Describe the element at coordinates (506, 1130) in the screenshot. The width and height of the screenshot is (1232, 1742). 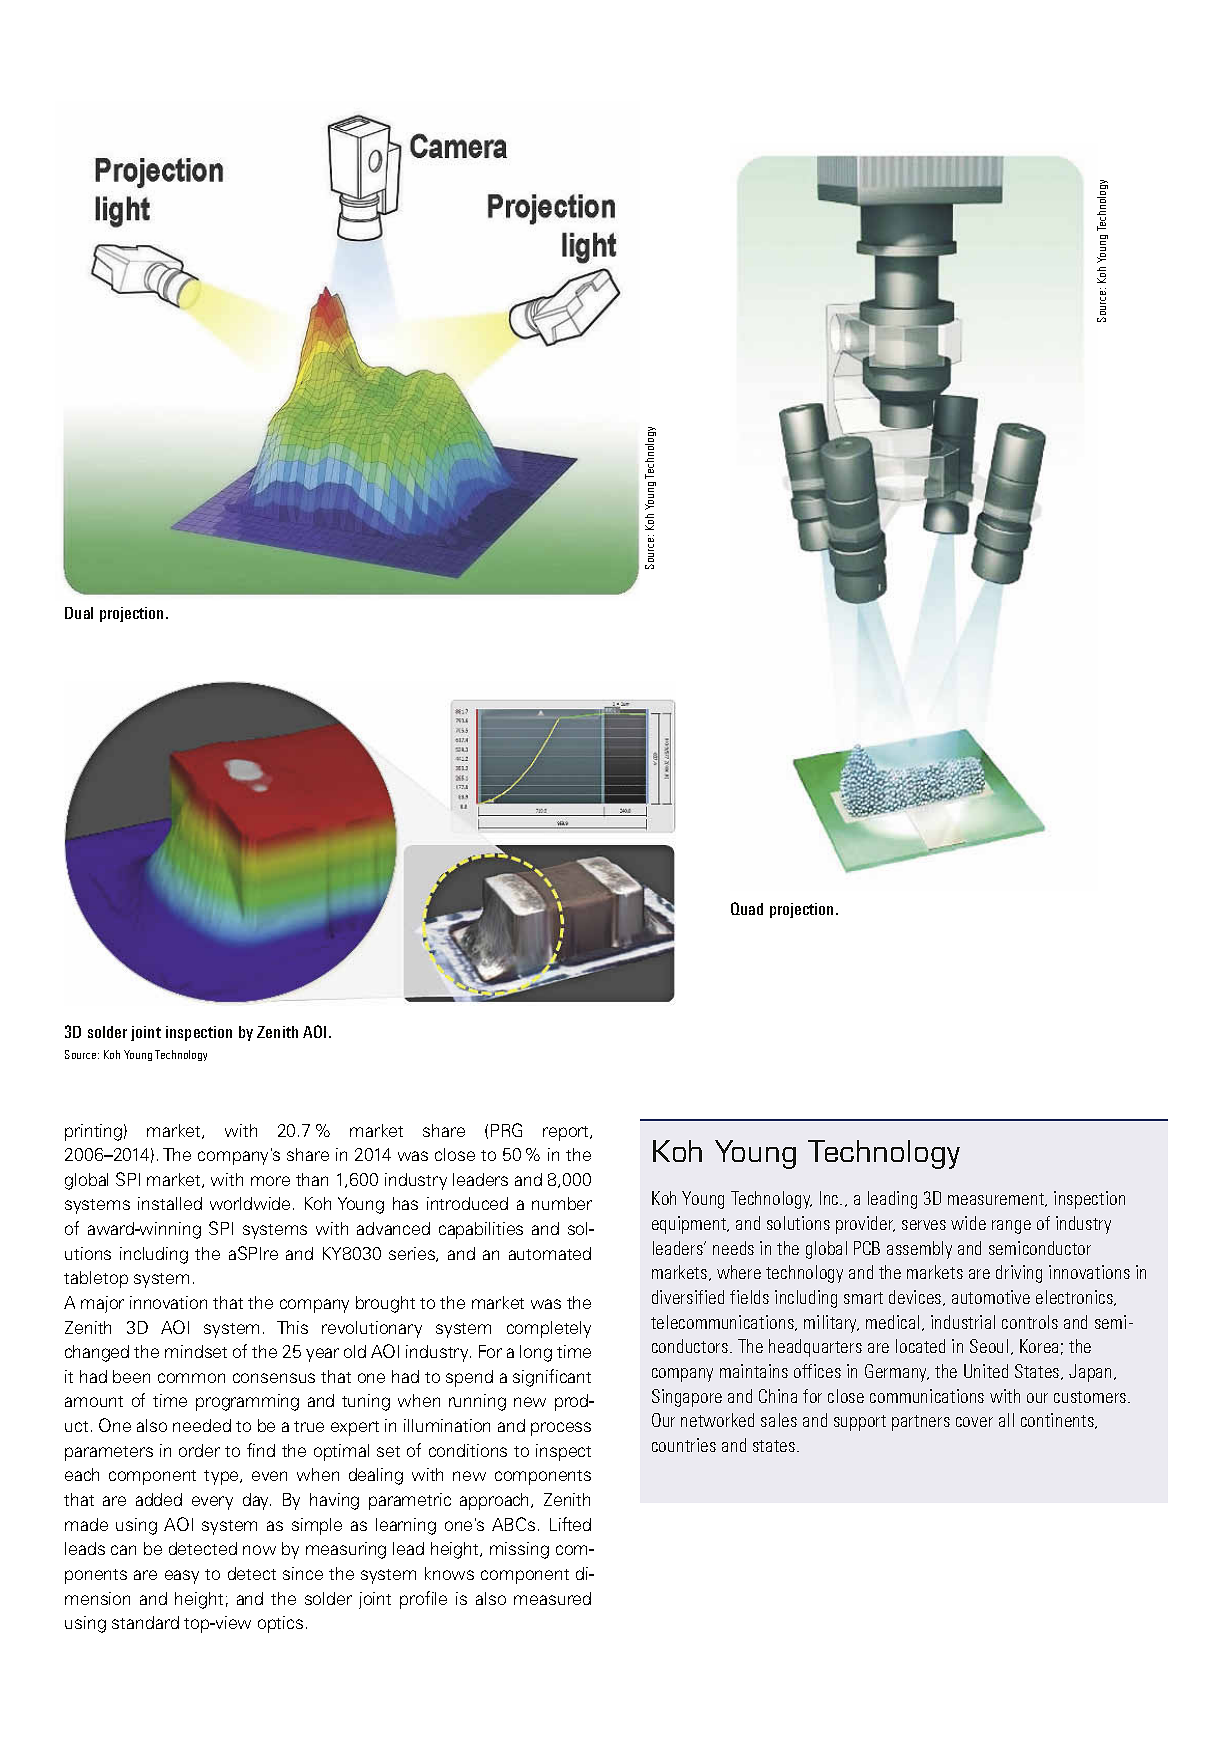
I see `PRG` at that location.
